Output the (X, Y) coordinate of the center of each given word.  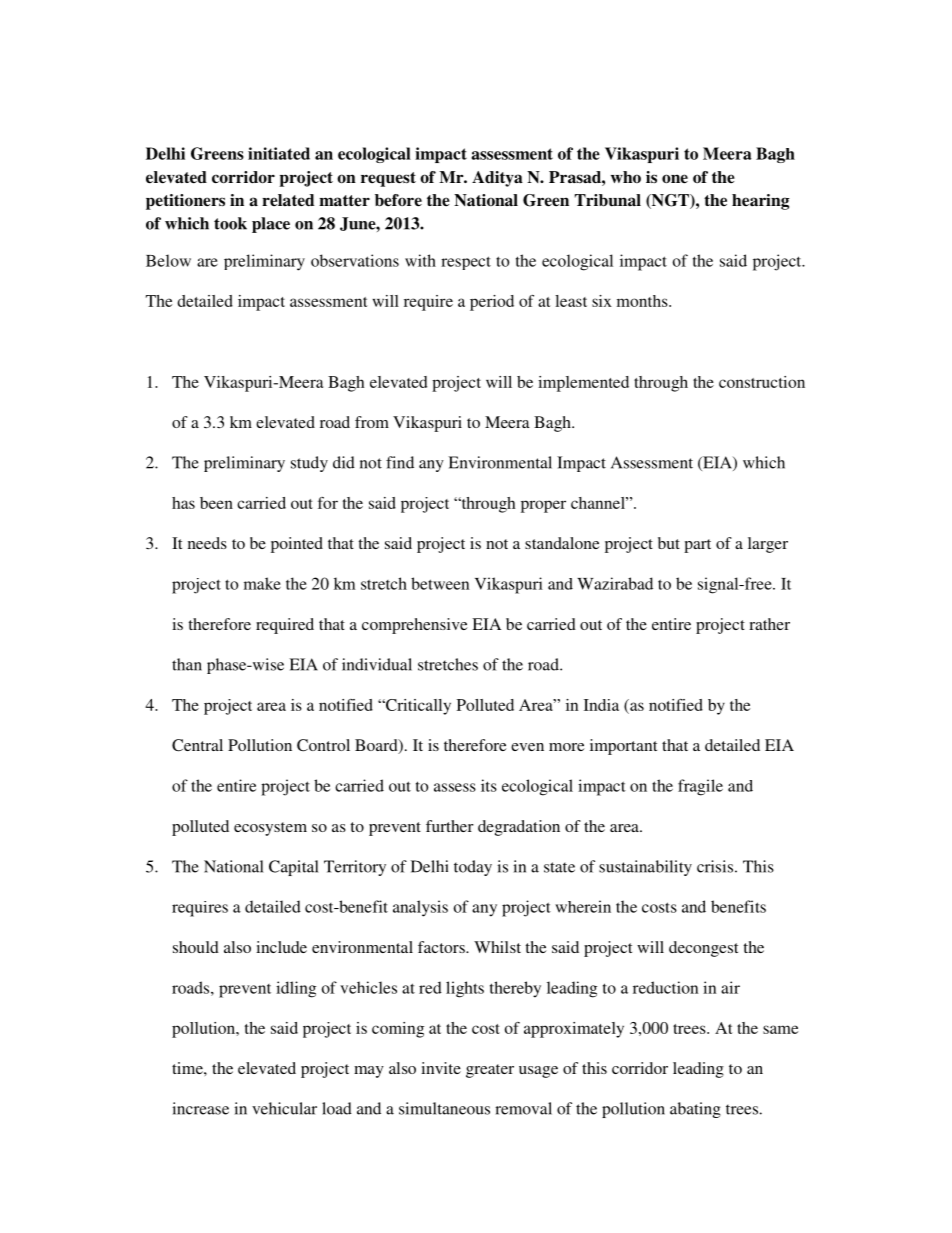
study (309, 464)
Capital (293, 868)
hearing (760, 202)
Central (197, 745)
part (697, 546)
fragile (700, 787)
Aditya (497, 179)
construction (762, 382)
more (567, 747)
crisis (715, 866)
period (492, 303)
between (440, 583)
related (288, 200)
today (473, 868)
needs (207, 543)
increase (200, 1108)
